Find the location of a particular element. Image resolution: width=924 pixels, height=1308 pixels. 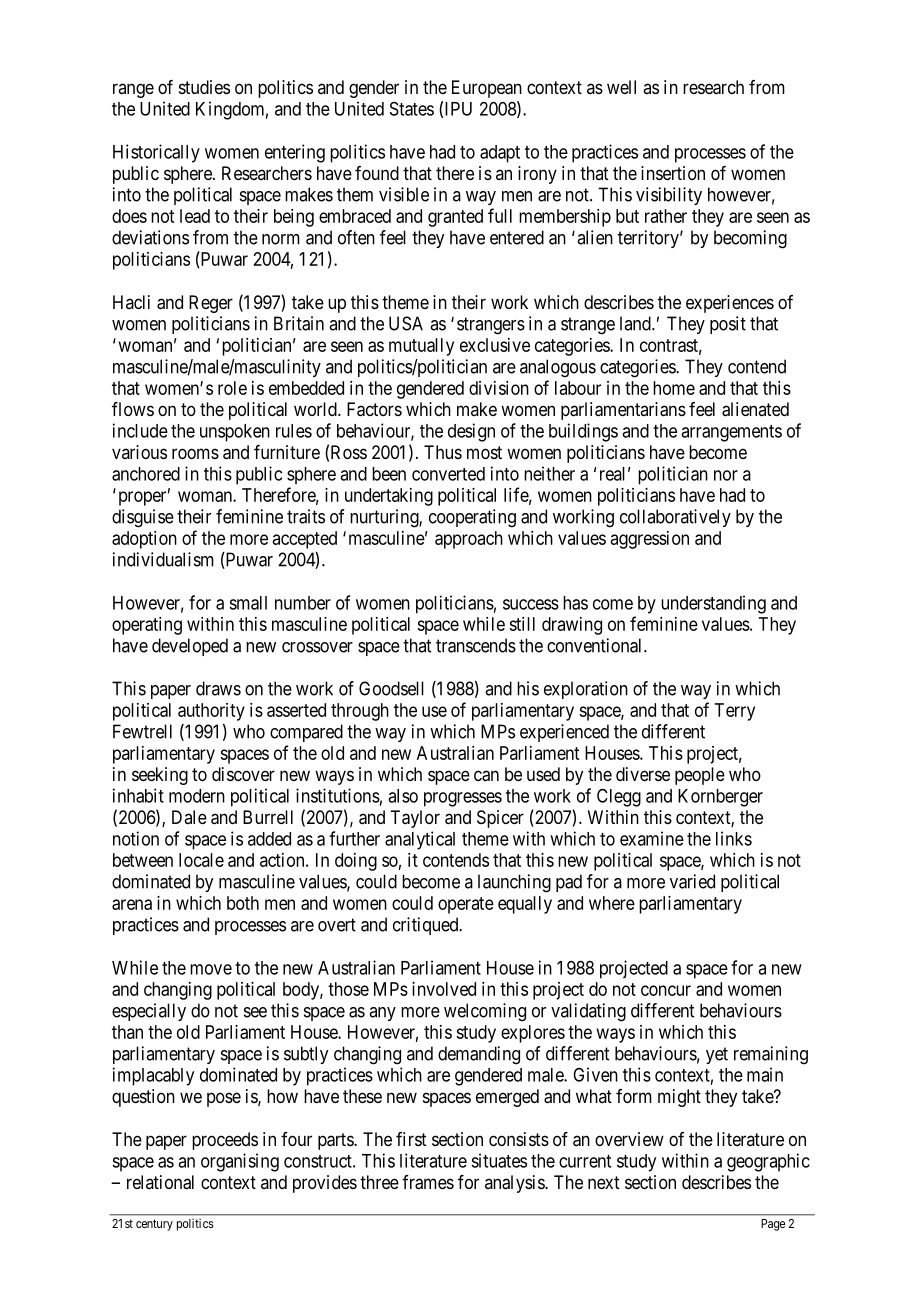

posit is located at coordinates (728, 325).
